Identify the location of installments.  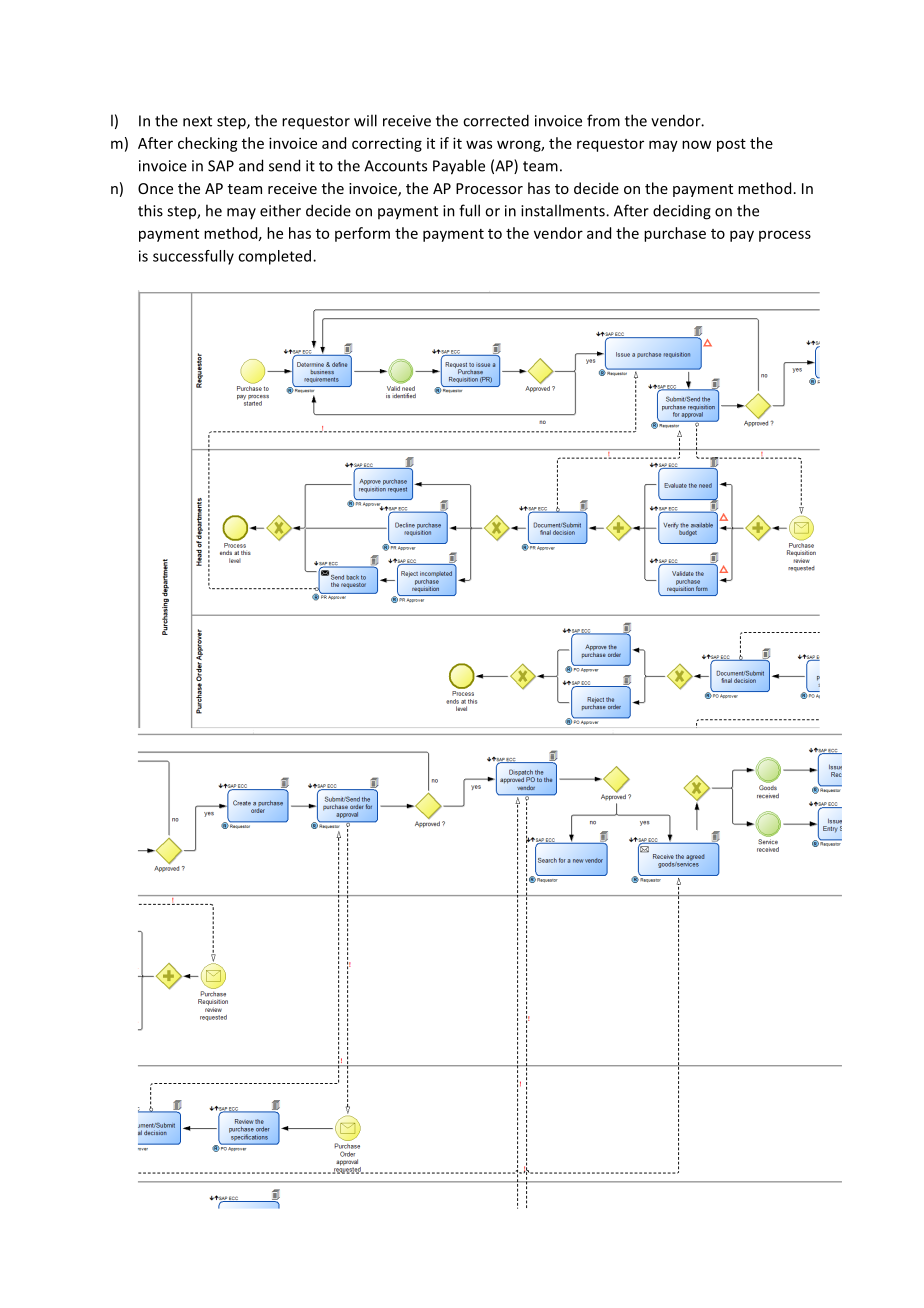
(564, 210).
